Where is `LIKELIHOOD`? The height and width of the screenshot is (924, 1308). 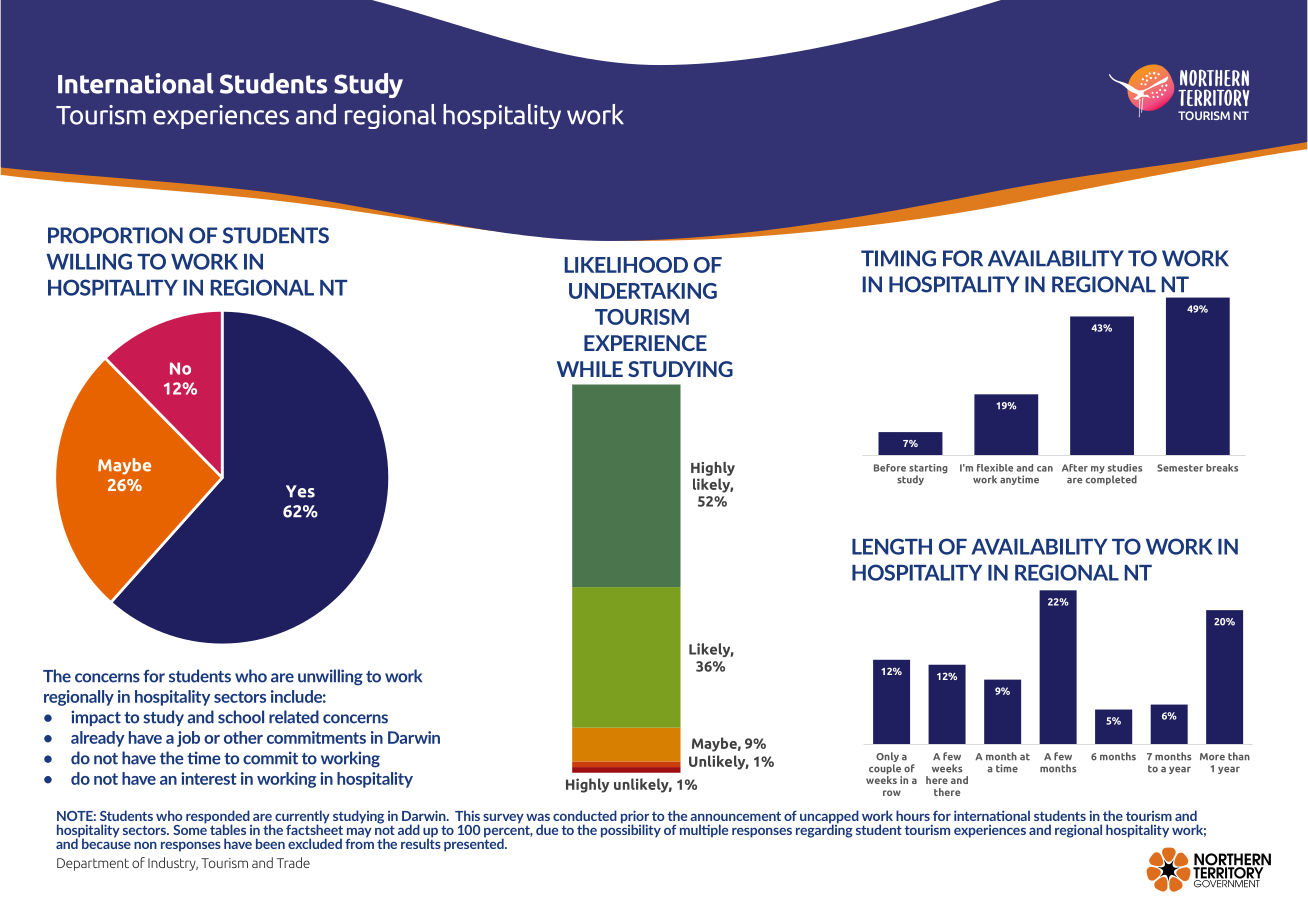 LIKELIHOOD is located at coordinates (626, 265).
